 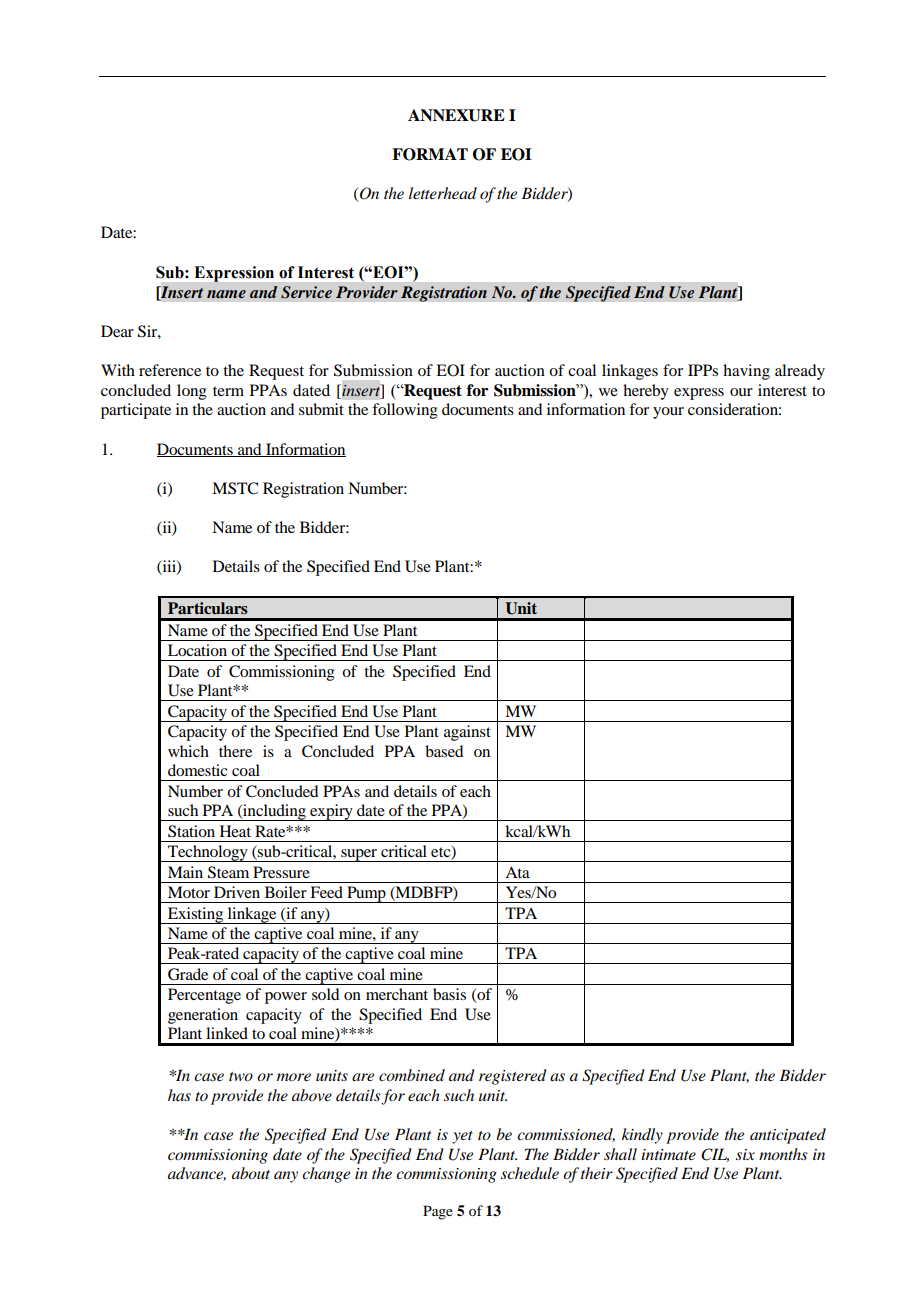 I want to click on reference, so click(x=170, y=370).
